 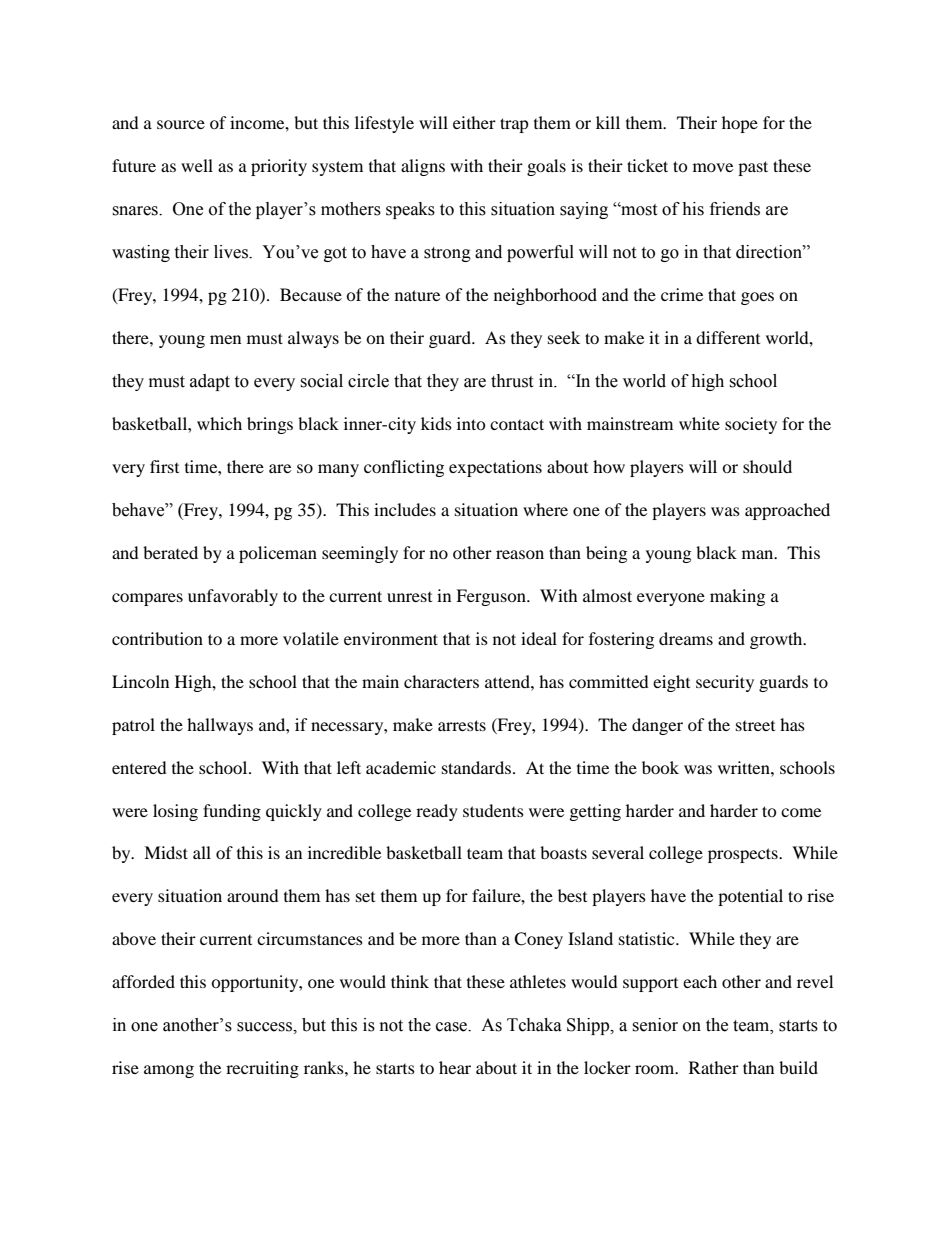 I want to click on case, so click(x=453, y=1027).
